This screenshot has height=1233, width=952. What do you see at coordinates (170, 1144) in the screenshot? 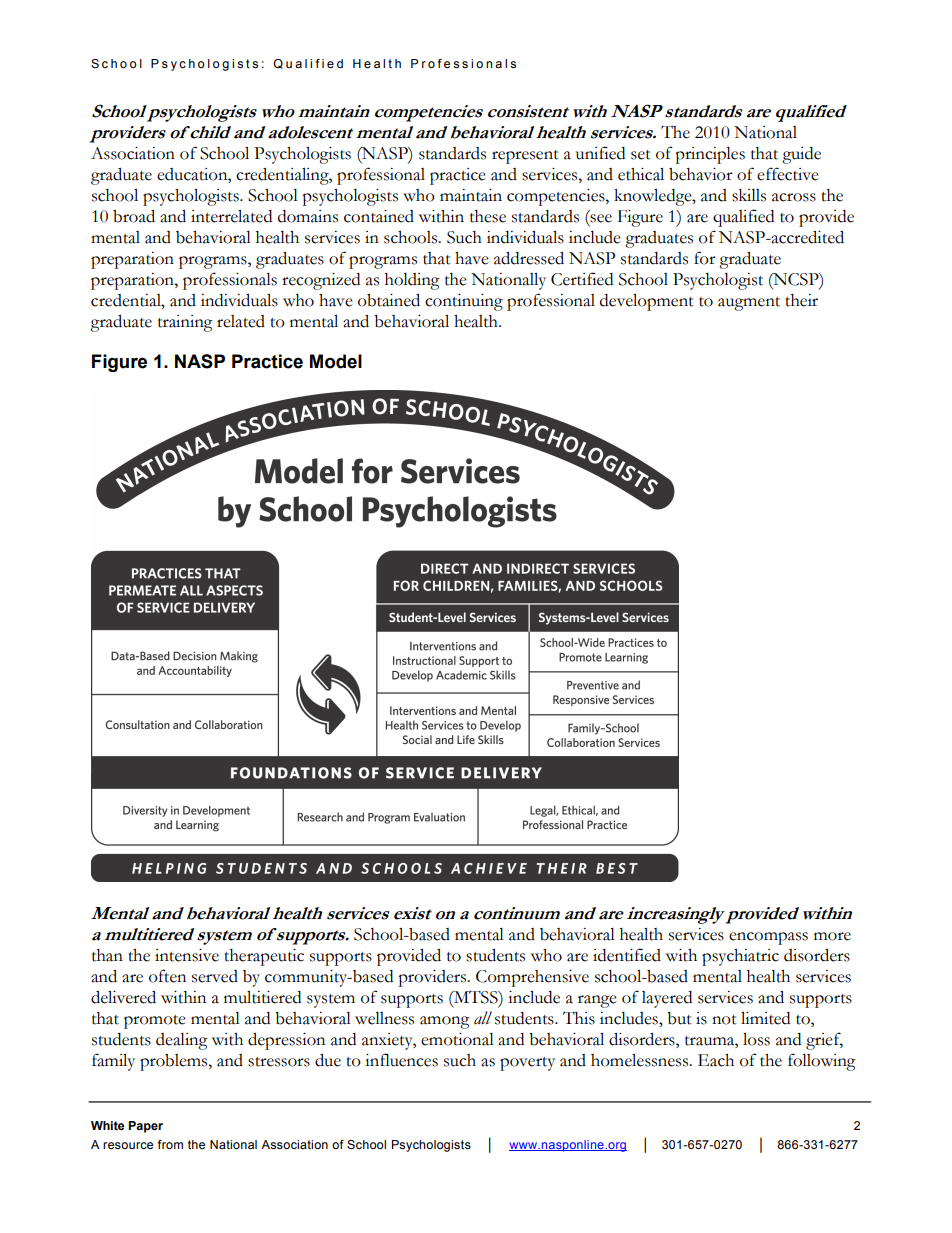
I see `from` at bounding box center [170, 1144].
